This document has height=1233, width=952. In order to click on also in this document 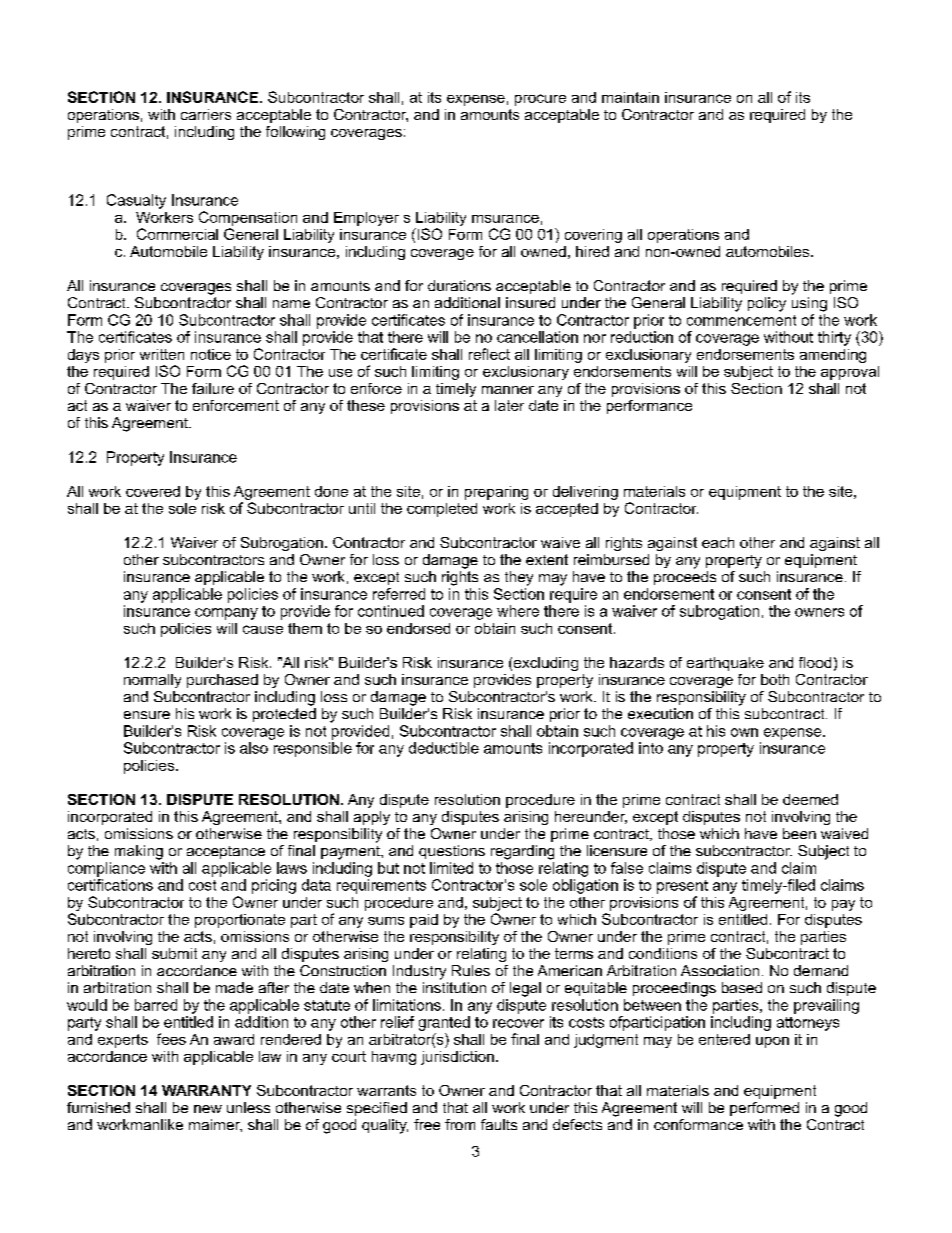, I will do `click(254, 748)`.
